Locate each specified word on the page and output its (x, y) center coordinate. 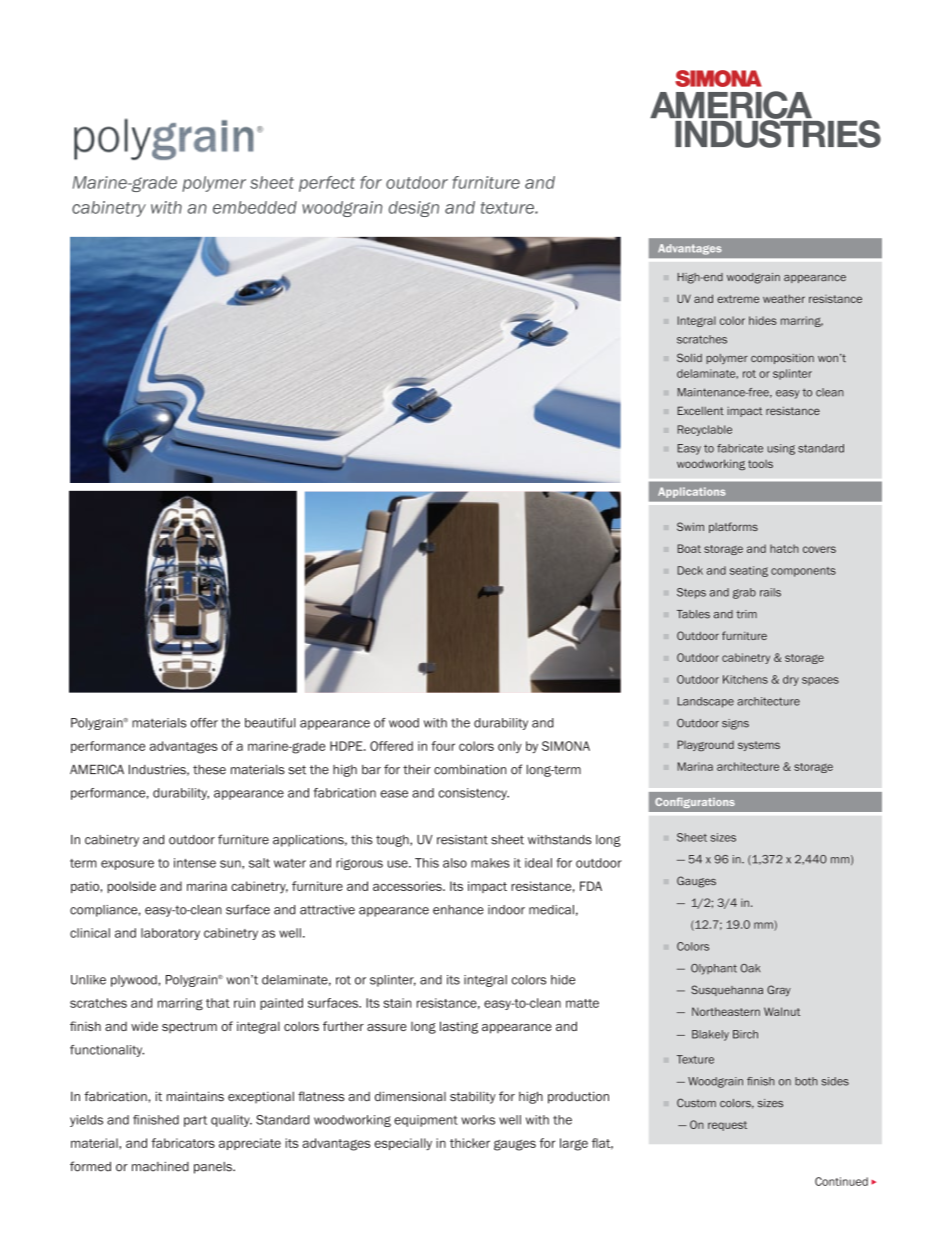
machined (160, 1167)
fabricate (740, 448)
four (443, 746)
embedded (255, 207)
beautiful (270, 723)
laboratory (170, 934)
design (414, 209)
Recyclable (704, 430)
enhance (458, 910)
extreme (738, 299)
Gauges (696, 882)
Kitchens (745, 679)
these (209, 770)
